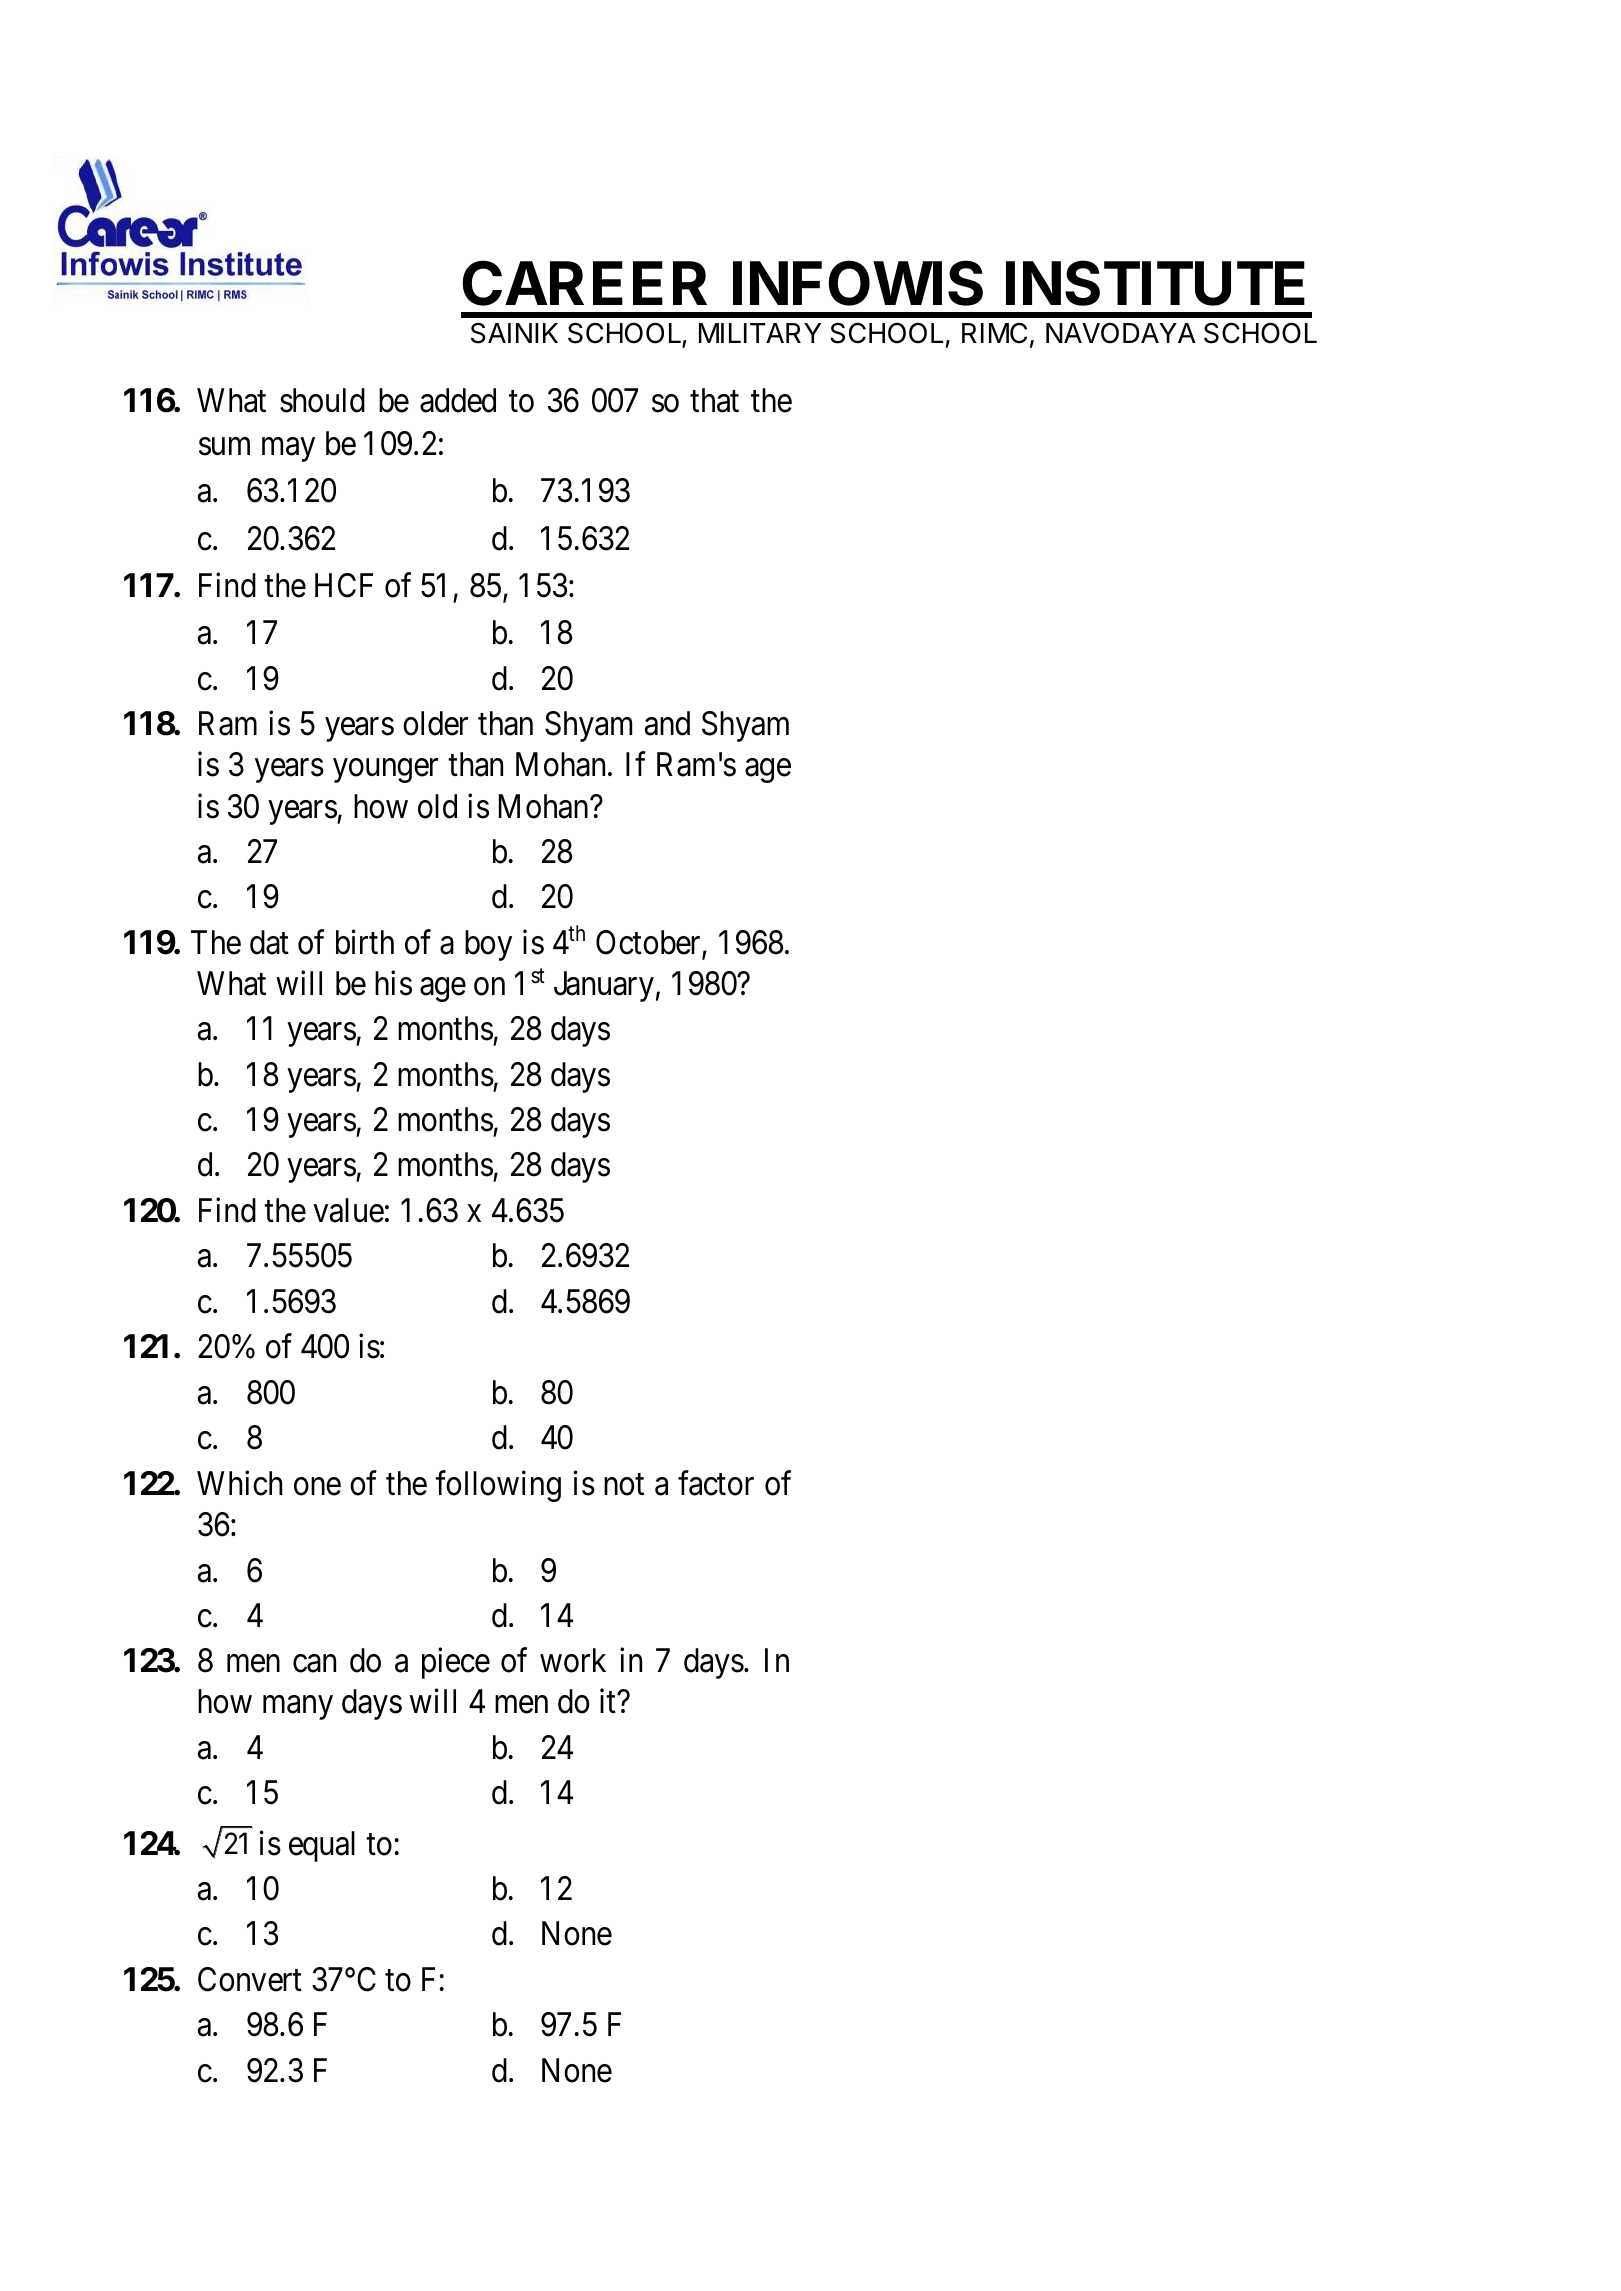  I want to click on RIMC, so click(994, 333).
